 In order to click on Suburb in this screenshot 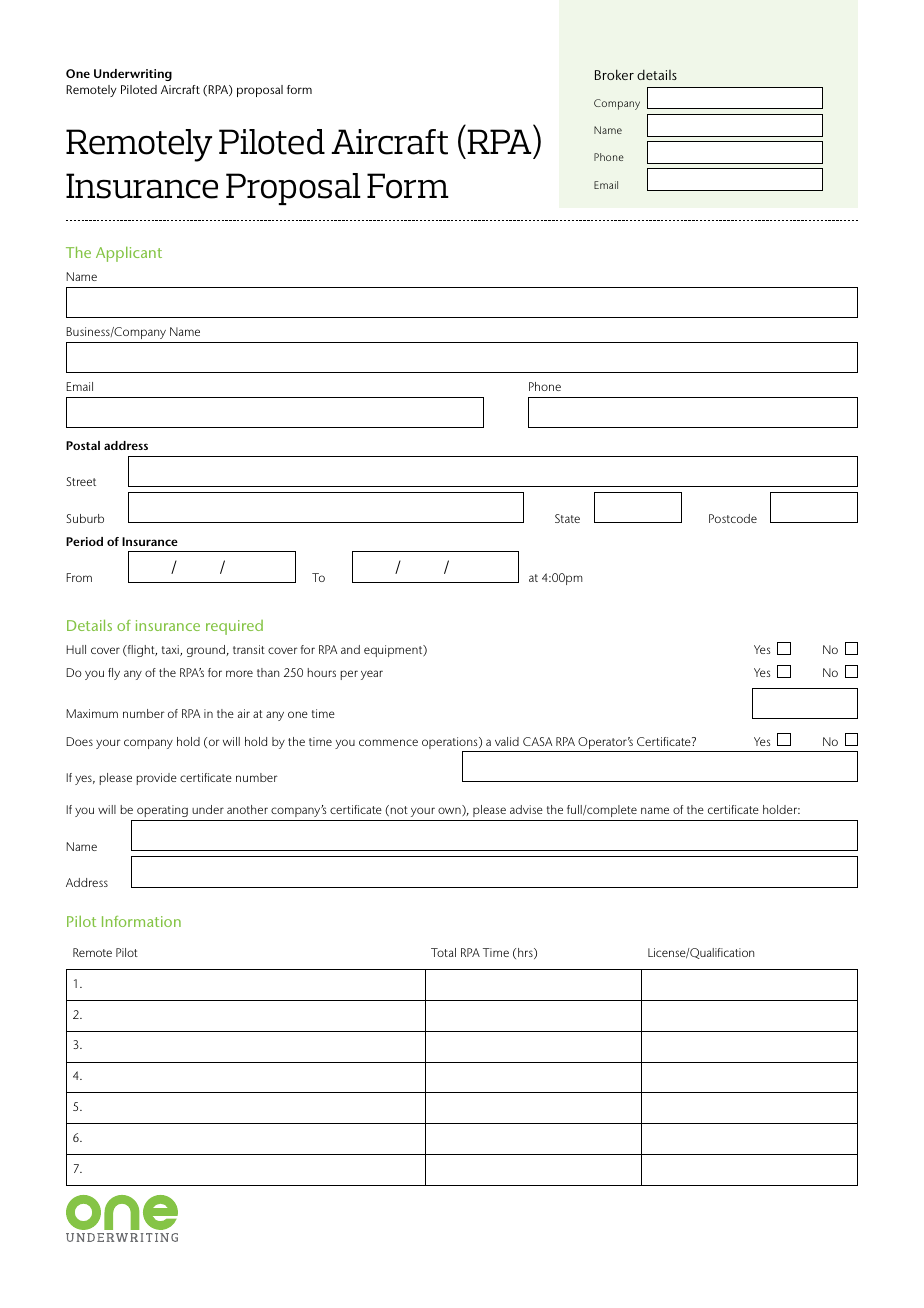, I will do `click(85, 518)`.
